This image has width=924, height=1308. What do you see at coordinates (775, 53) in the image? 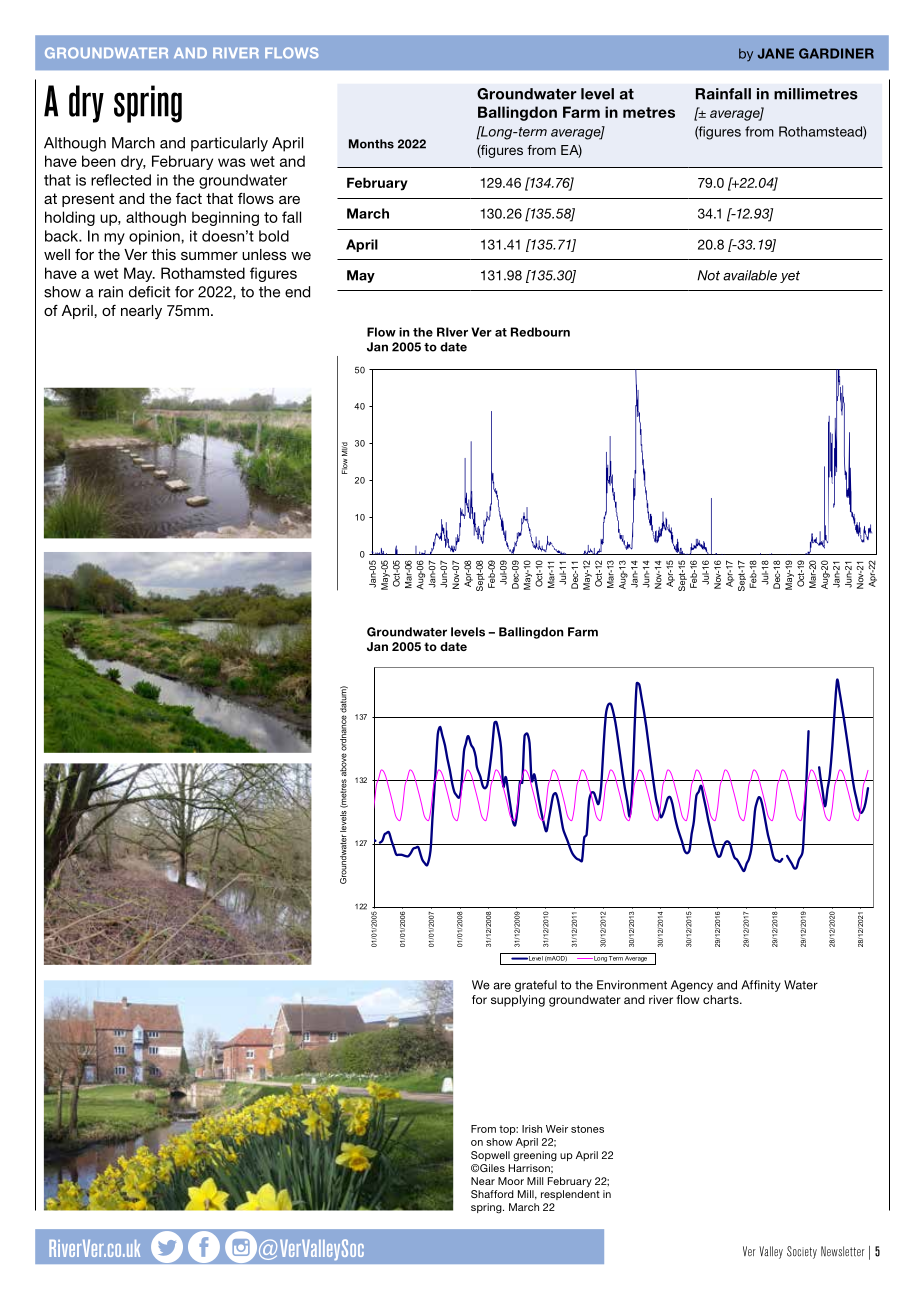
I see `JANE` at bounding box center [775, 53].
